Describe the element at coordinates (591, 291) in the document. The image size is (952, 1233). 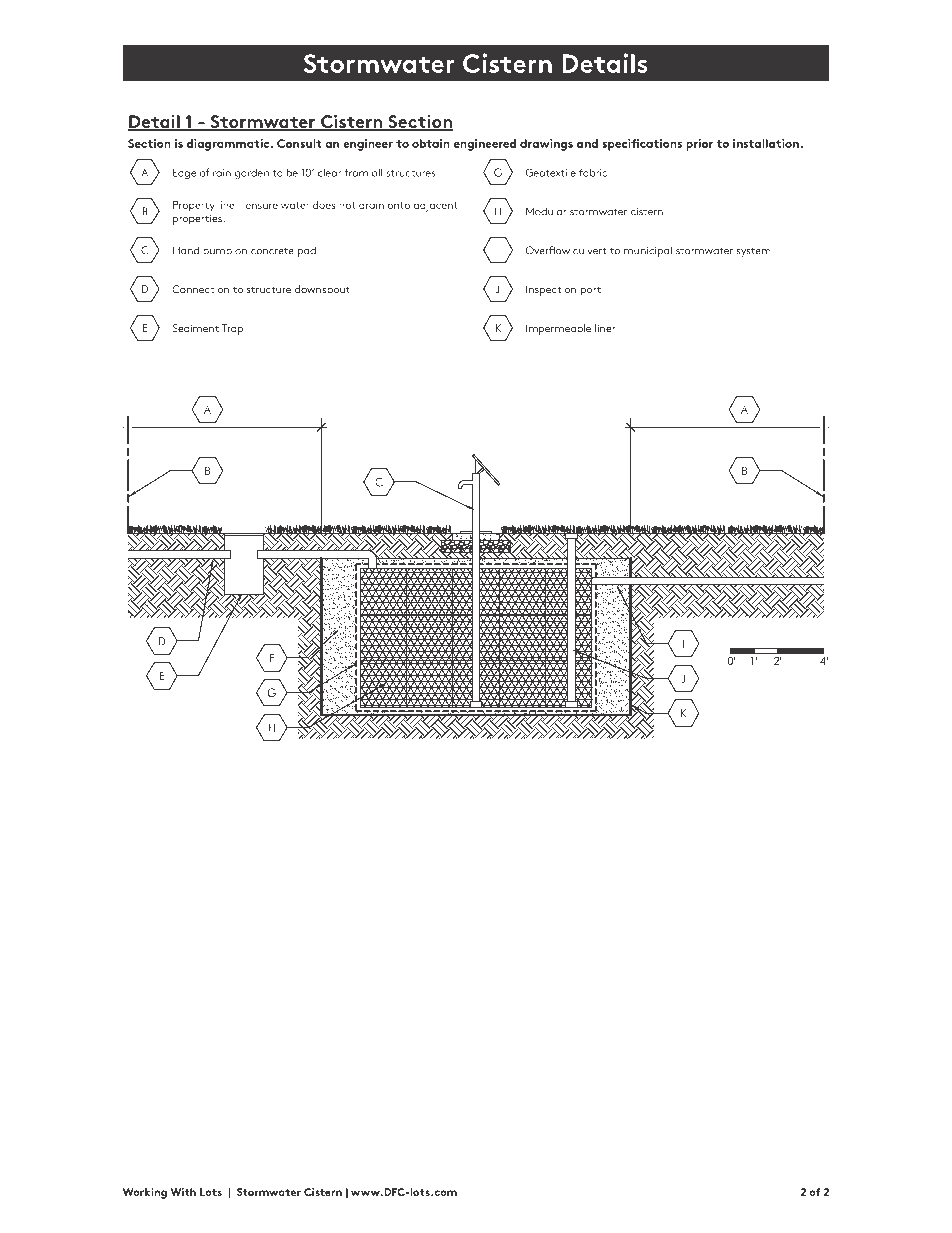
I see `port` at that location.
